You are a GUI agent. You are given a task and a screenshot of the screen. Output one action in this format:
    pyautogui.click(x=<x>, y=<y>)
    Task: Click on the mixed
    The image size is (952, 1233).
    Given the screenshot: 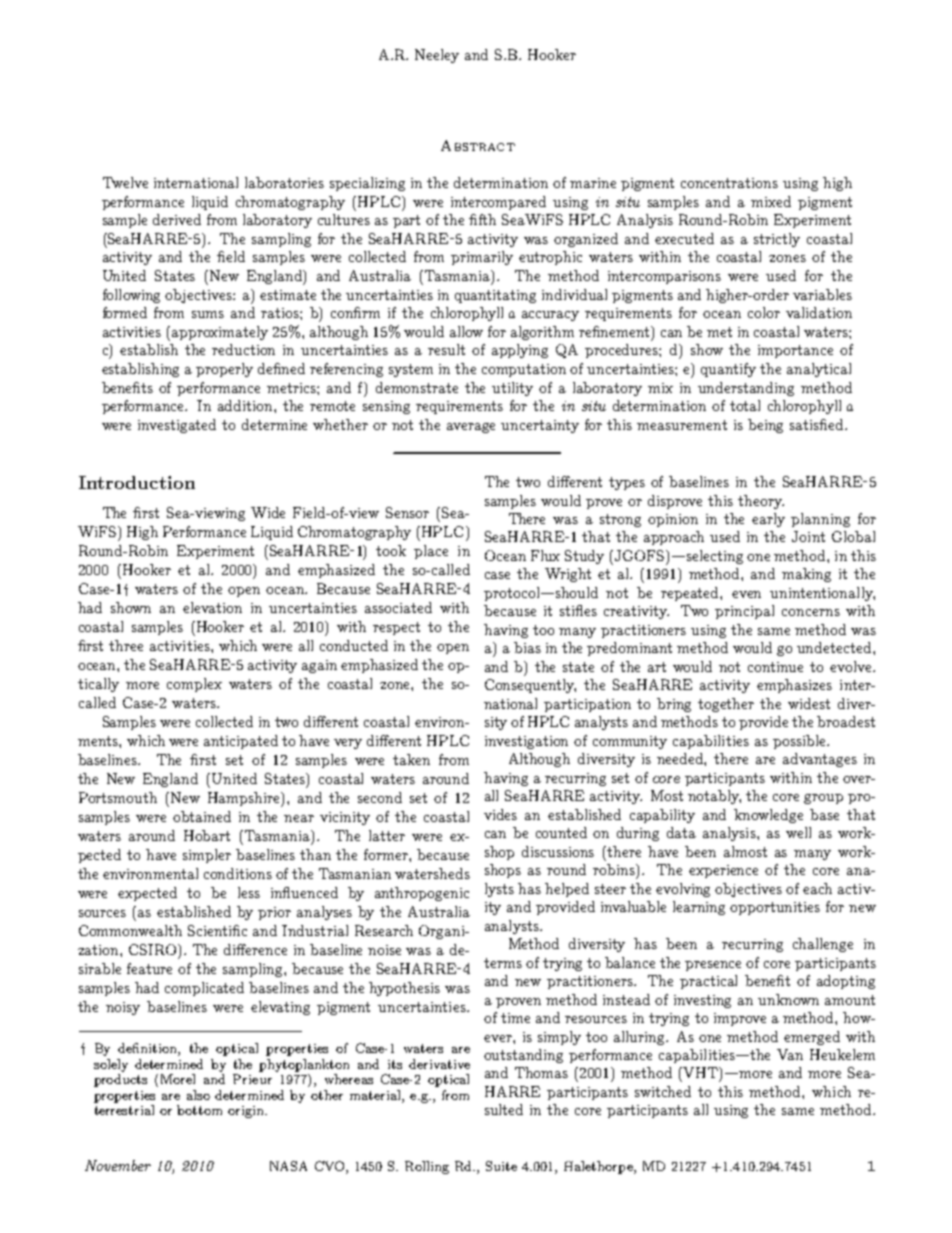 What is the action you would take?
    pyautogui.click(x=771, y=201)
